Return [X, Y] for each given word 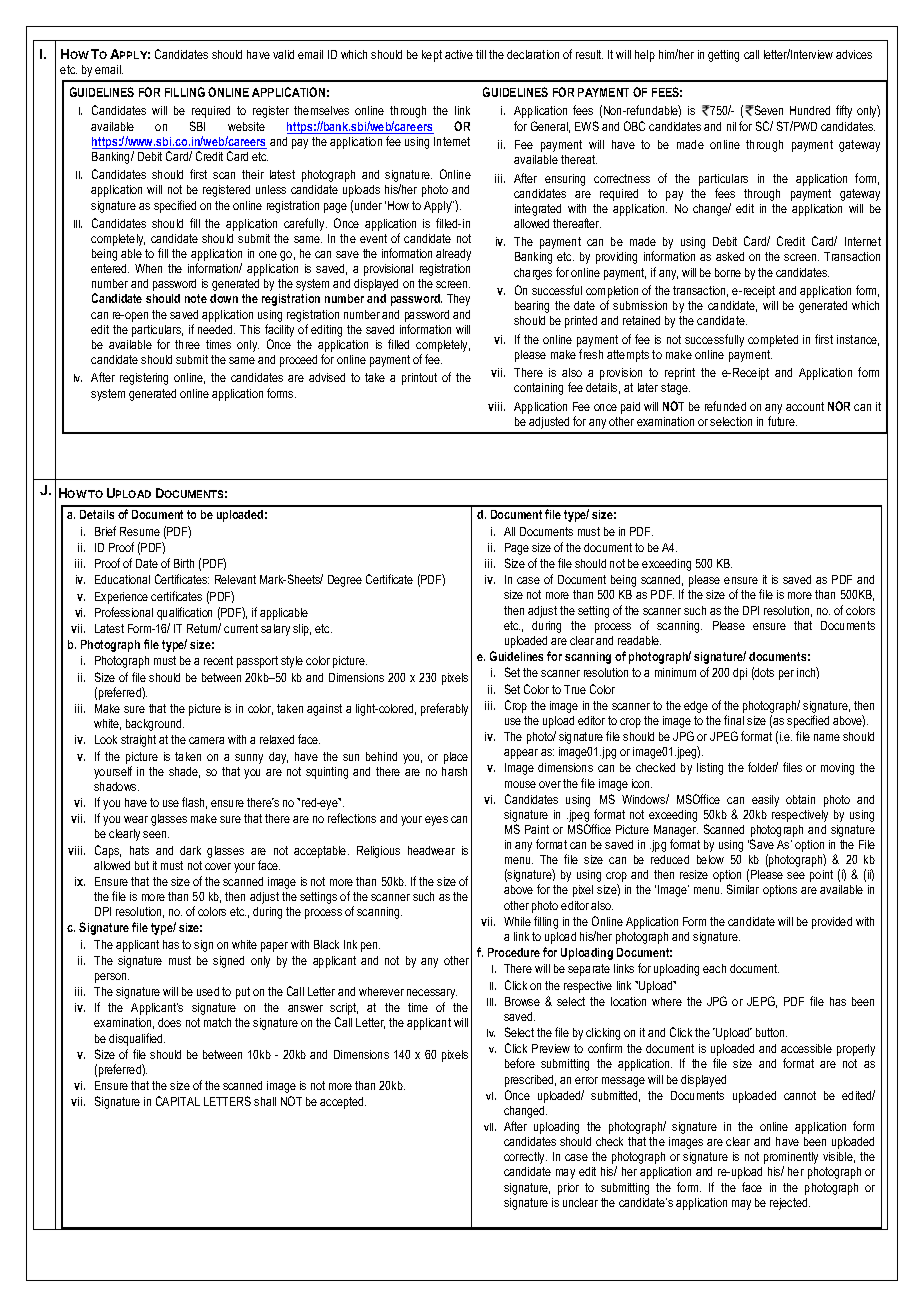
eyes [436, 821]
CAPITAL [178, 1101]
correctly [525, 1158]
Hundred [810, 110]
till [481, 54]
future [782, 421]
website [246, 126]
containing [538, 389]
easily [765, 801]
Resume [140, 531]
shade [184, 772]
